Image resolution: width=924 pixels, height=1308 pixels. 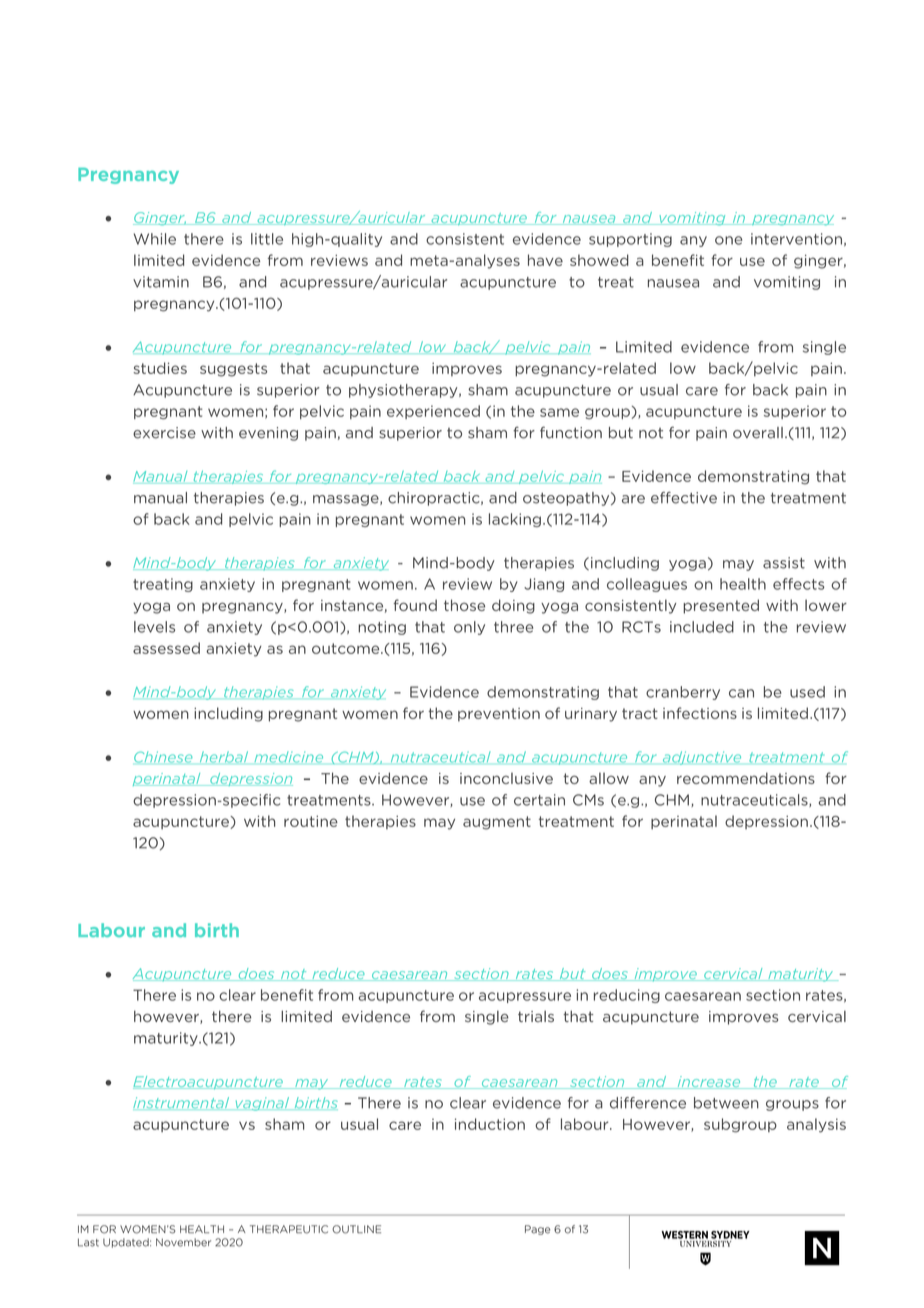 I want to click on recommendations, so click(x=746, y=778).
